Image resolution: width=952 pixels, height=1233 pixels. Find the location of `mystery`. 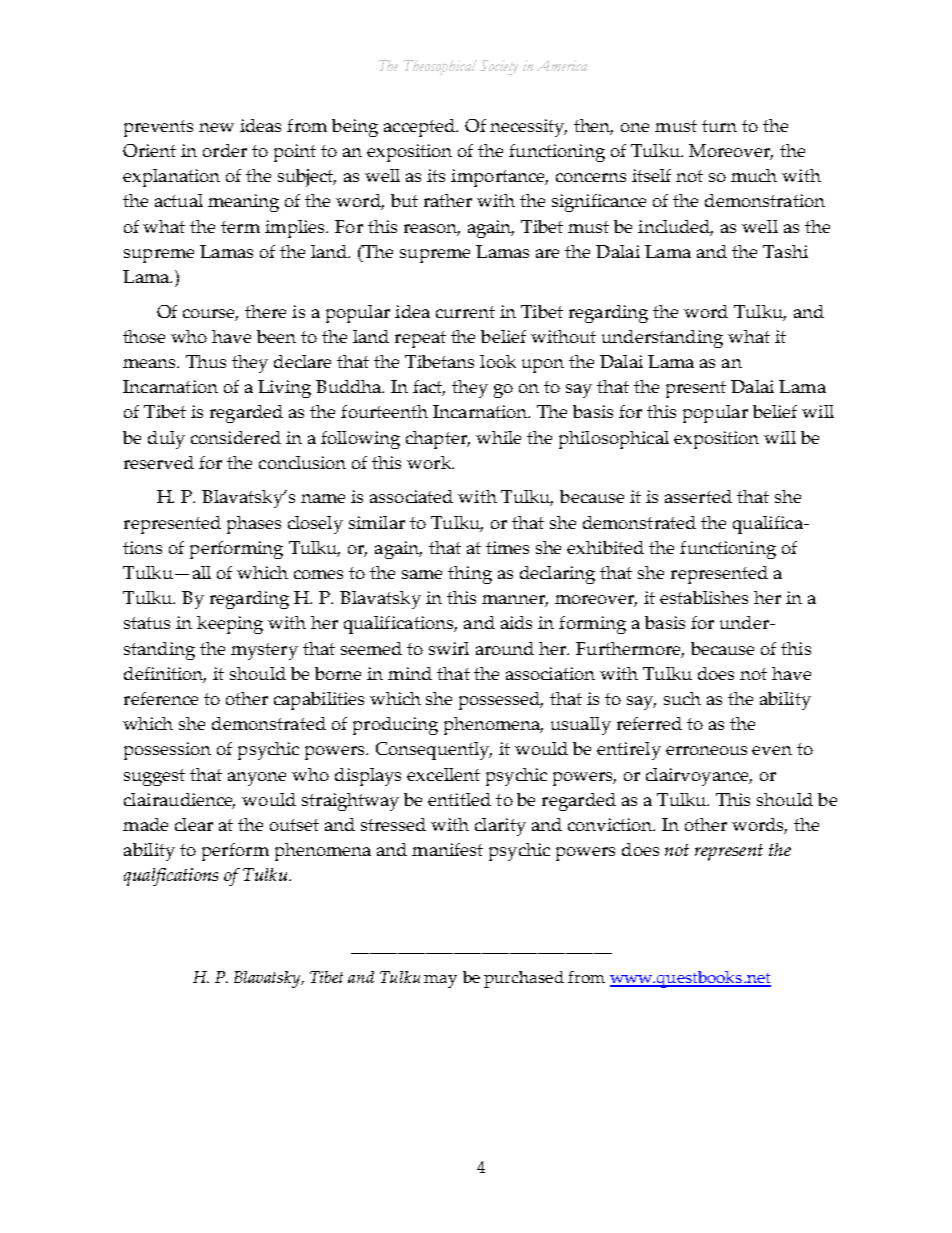

mystery is located at coordinates (264, 651).
